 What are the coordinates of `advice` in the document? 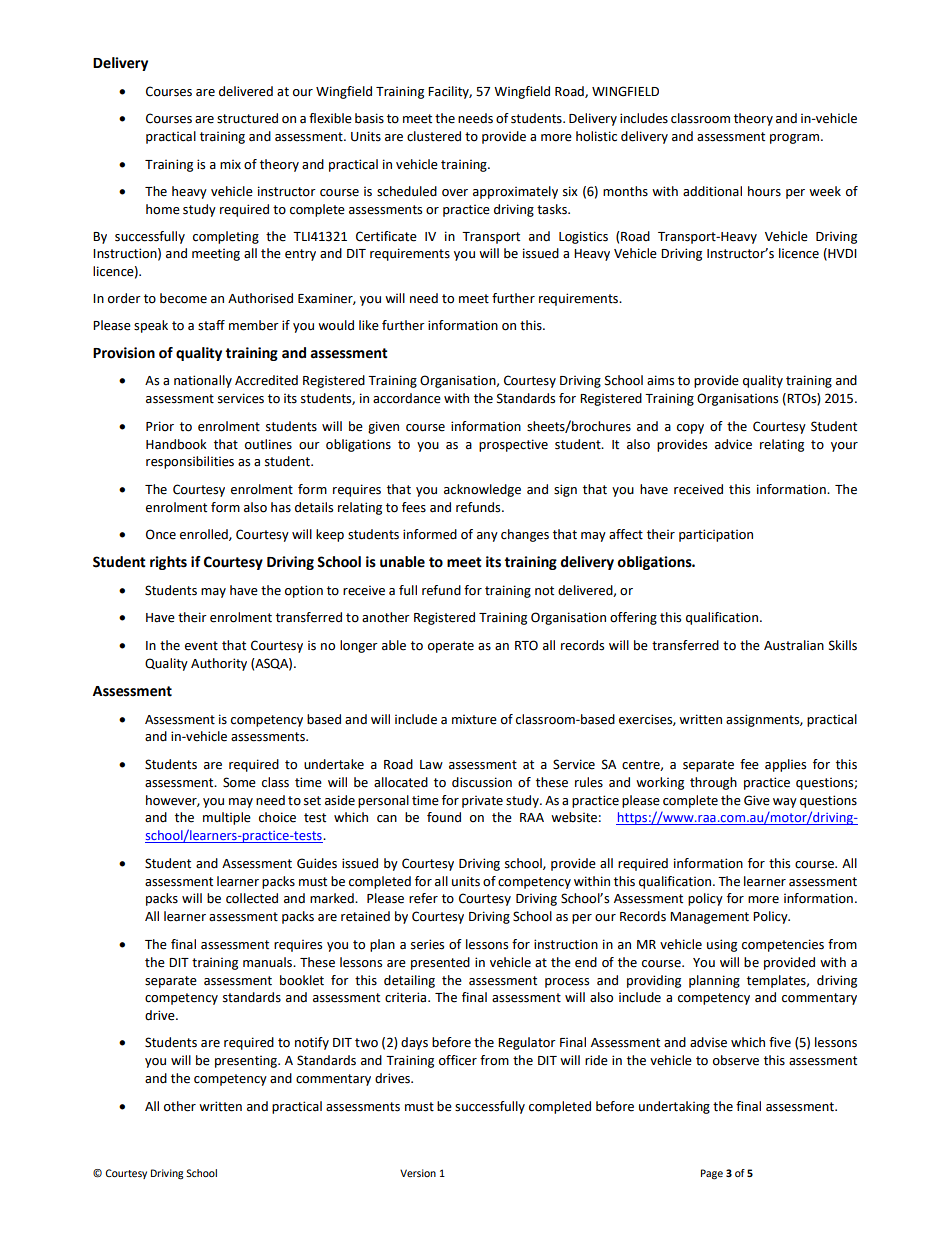 It's located at (733, 444).
